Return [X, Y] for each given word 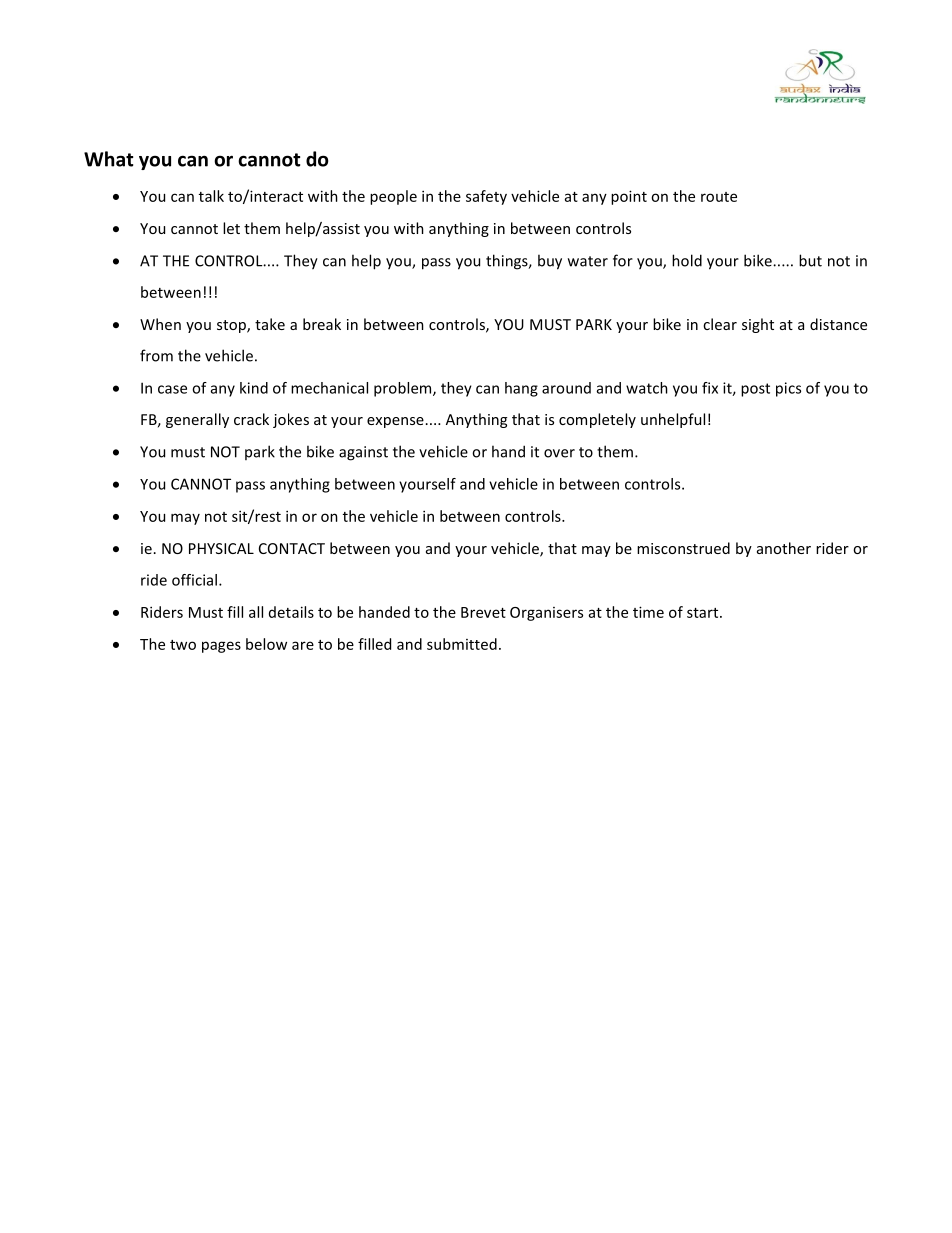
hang [521, 389]
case [172, 389]
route [719, 197]
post [755, 390]
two [183, 645]
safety [486, 197]
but [810, 260]
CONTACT [292, 548]
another [784, 548]
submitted [462, 644]
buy [550, 262]
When [160, 324]
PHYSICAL [221, 548]
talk [211, 196]
